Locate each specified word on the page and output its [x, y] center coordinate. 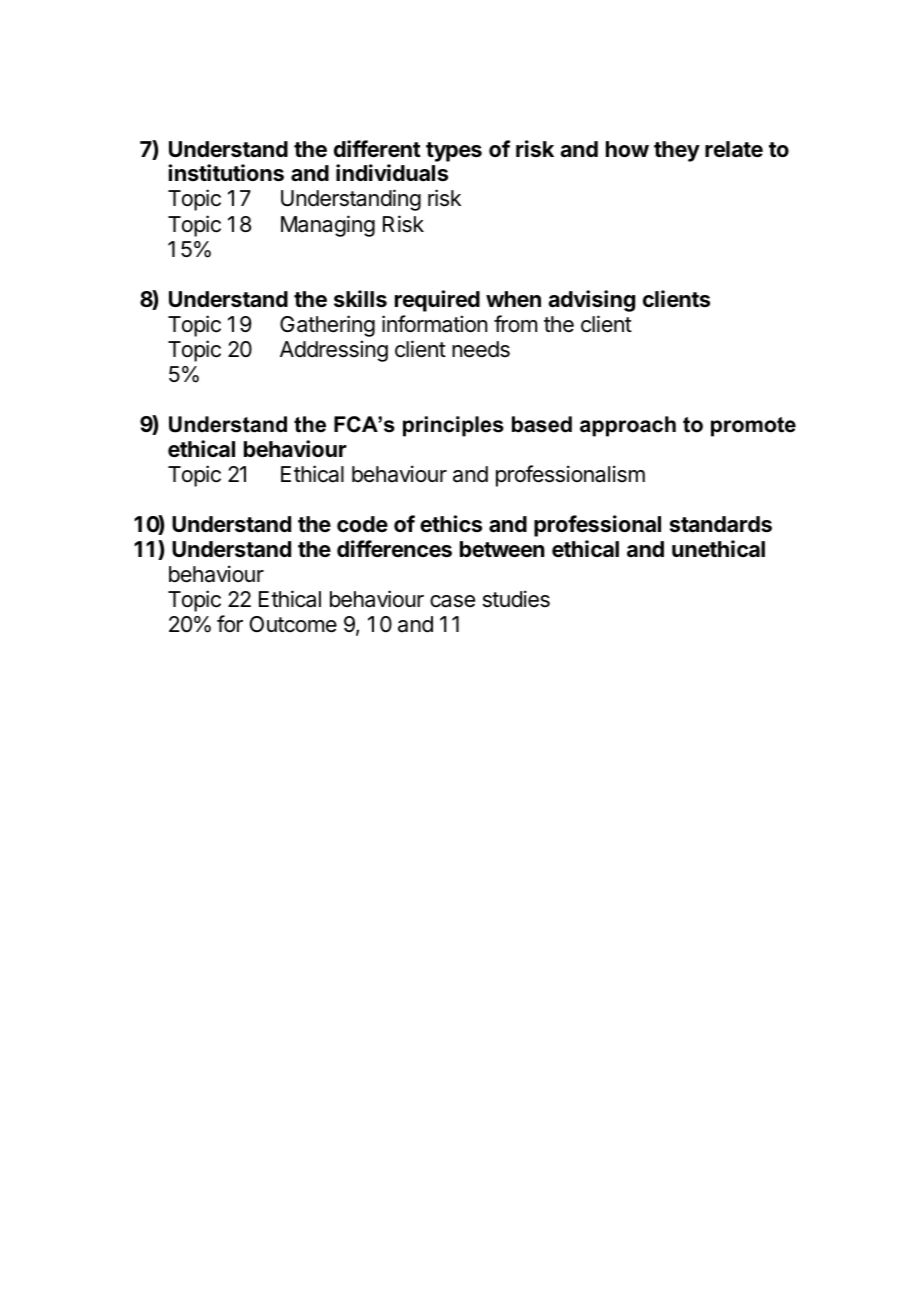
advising [591, 301]
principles [453, 426]
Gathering [327, 326]
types [454, 152]
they [677, 151]
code [362, 524]
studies [516, 599]
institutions [226, 173]
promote [753, 427]
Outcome [293, 624]
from [515, 323]
